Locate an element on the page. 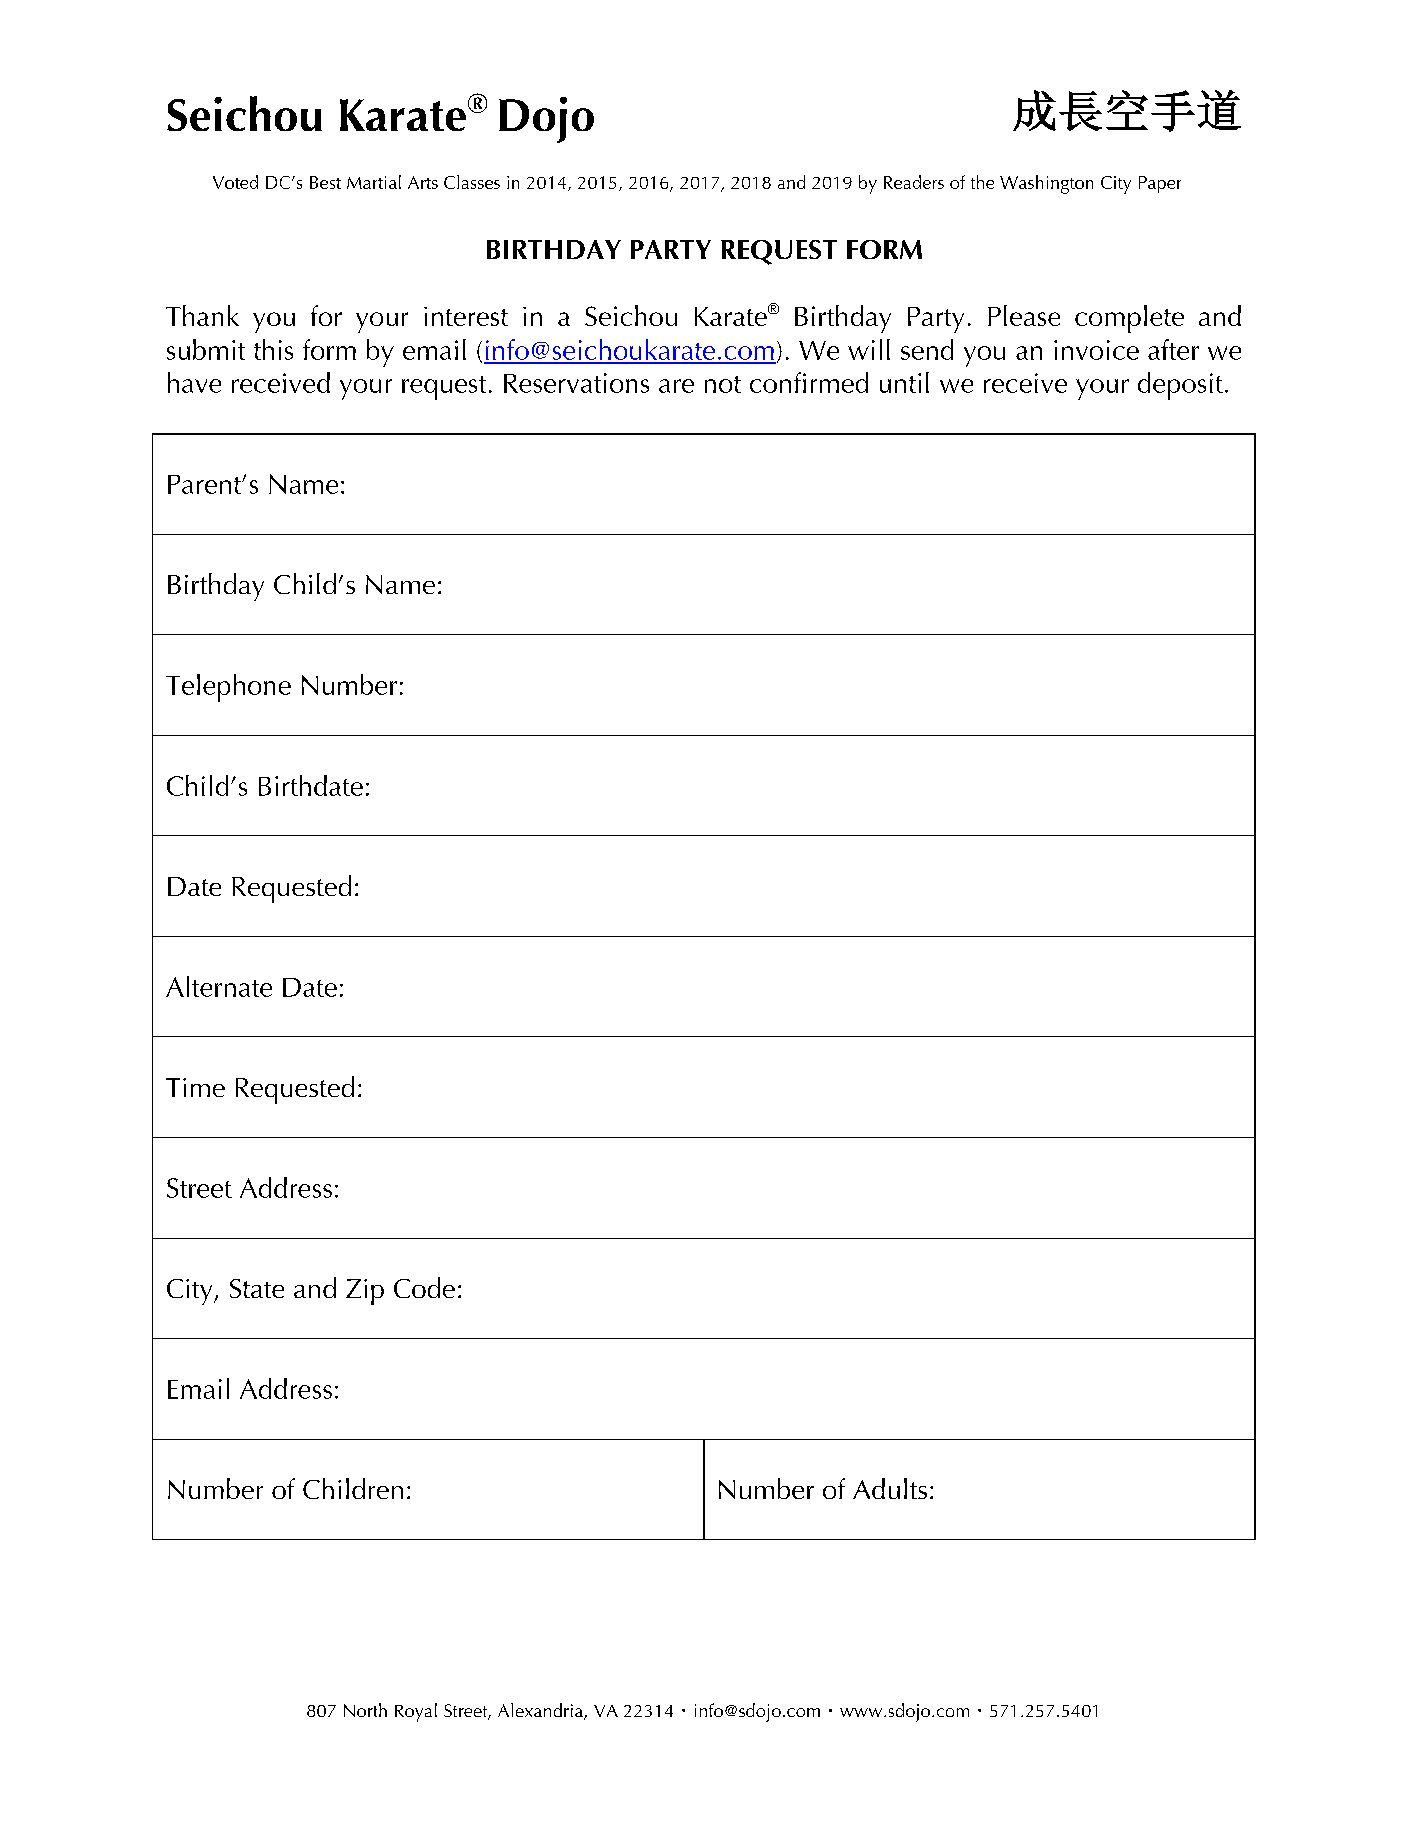 This image has width=1408, height=1822. Telephone is located at coordinates (228, 688).
